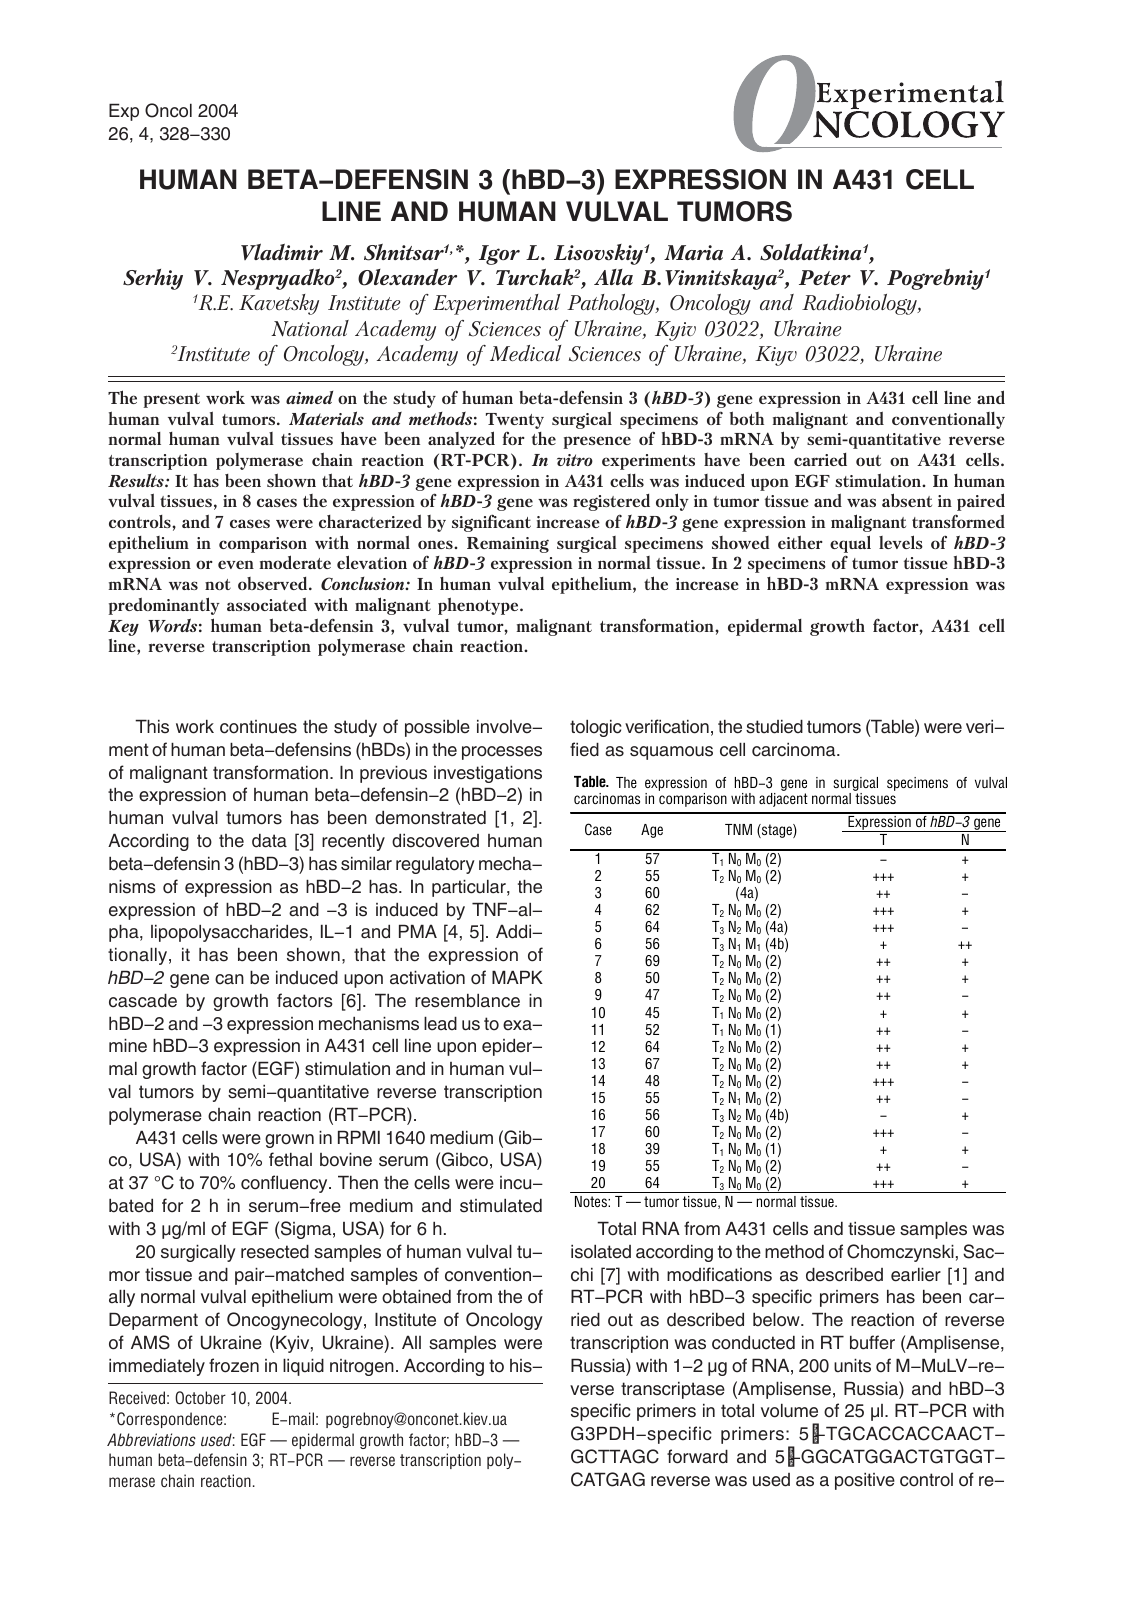  Describe the element at coordinates (362, 1367) in the image. I see `nitrogen` at that location.
